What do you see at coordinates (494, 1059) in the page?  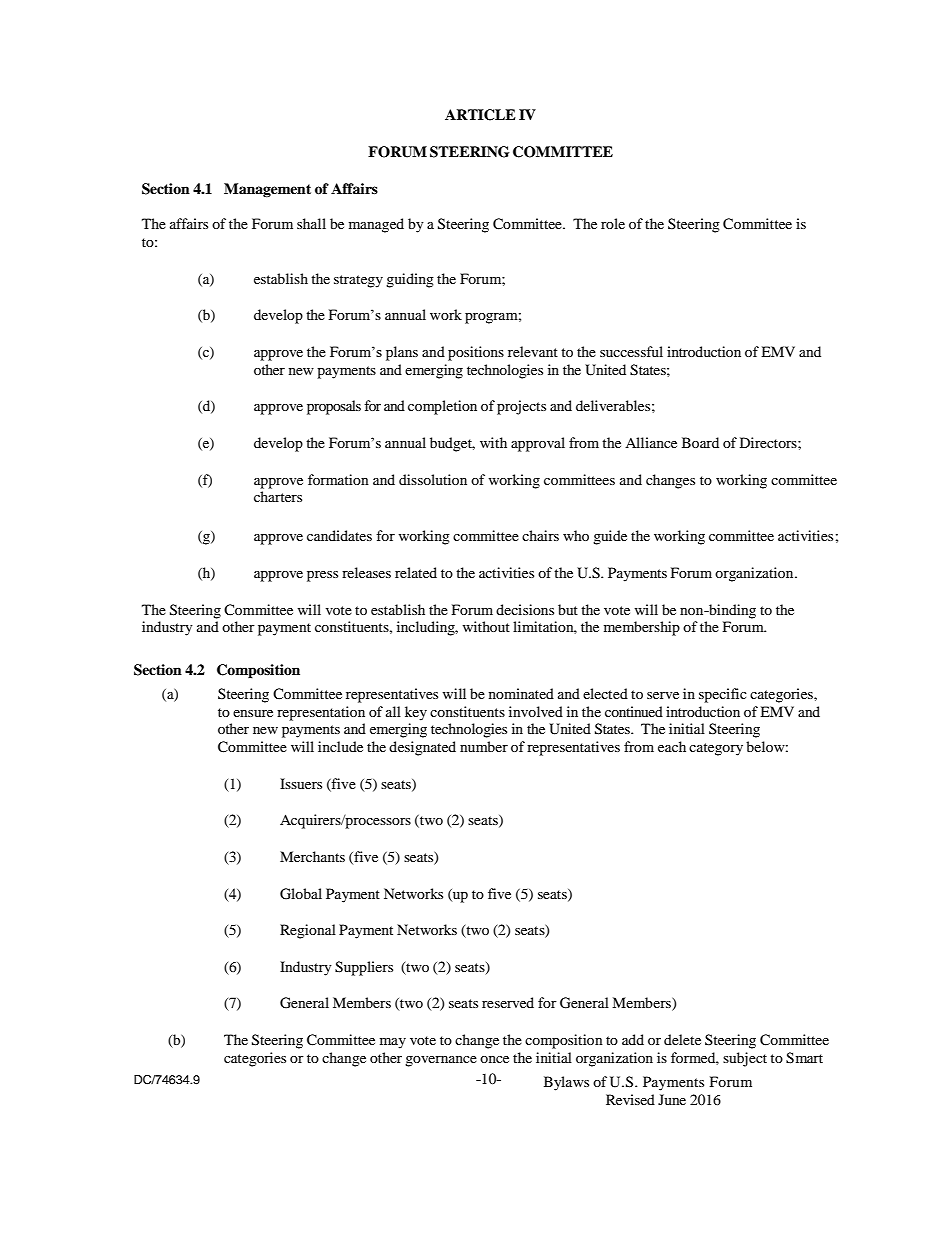 I see `once` at bounding box center [494, 1059].
